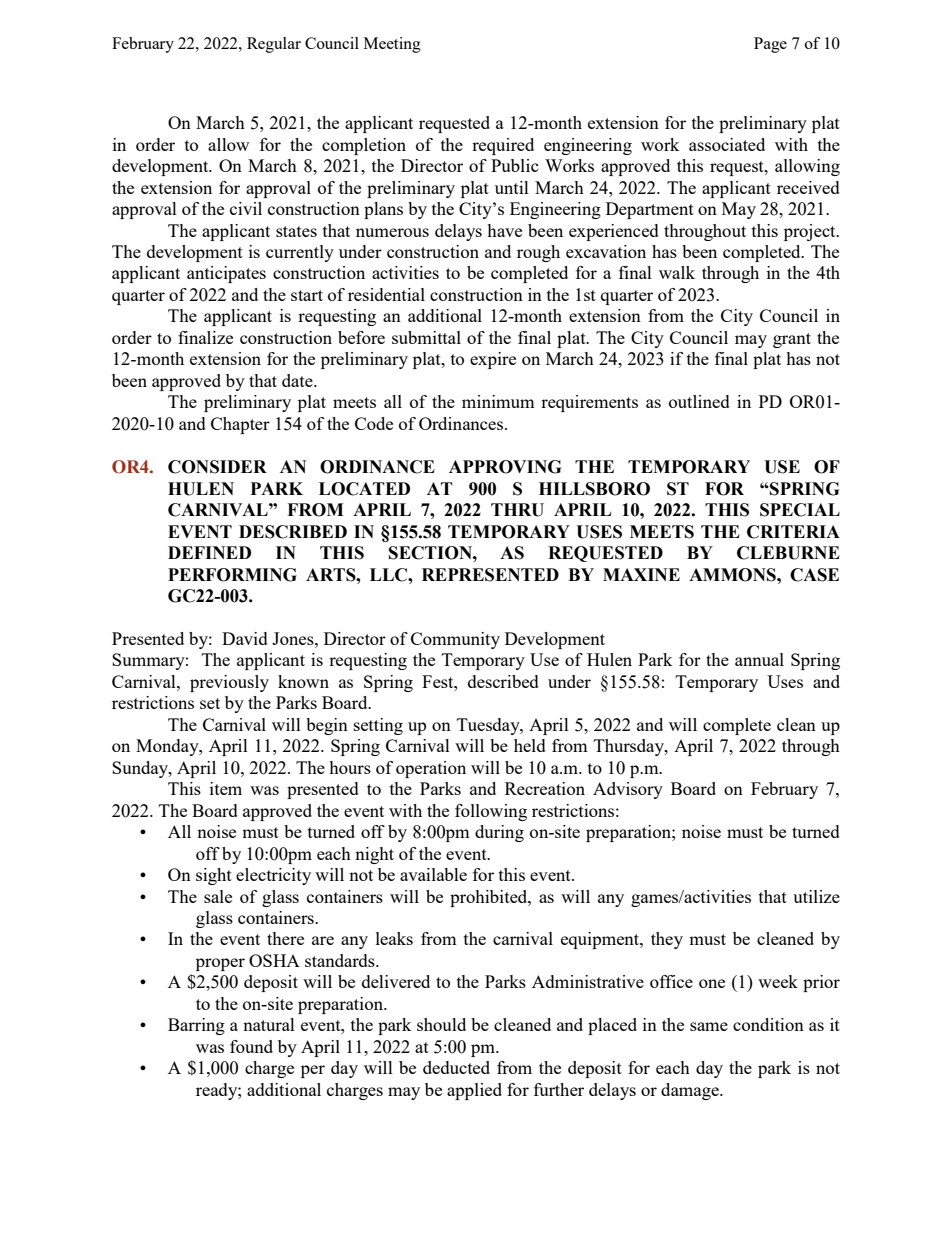  I want to click on begin, so click(327, 726).
